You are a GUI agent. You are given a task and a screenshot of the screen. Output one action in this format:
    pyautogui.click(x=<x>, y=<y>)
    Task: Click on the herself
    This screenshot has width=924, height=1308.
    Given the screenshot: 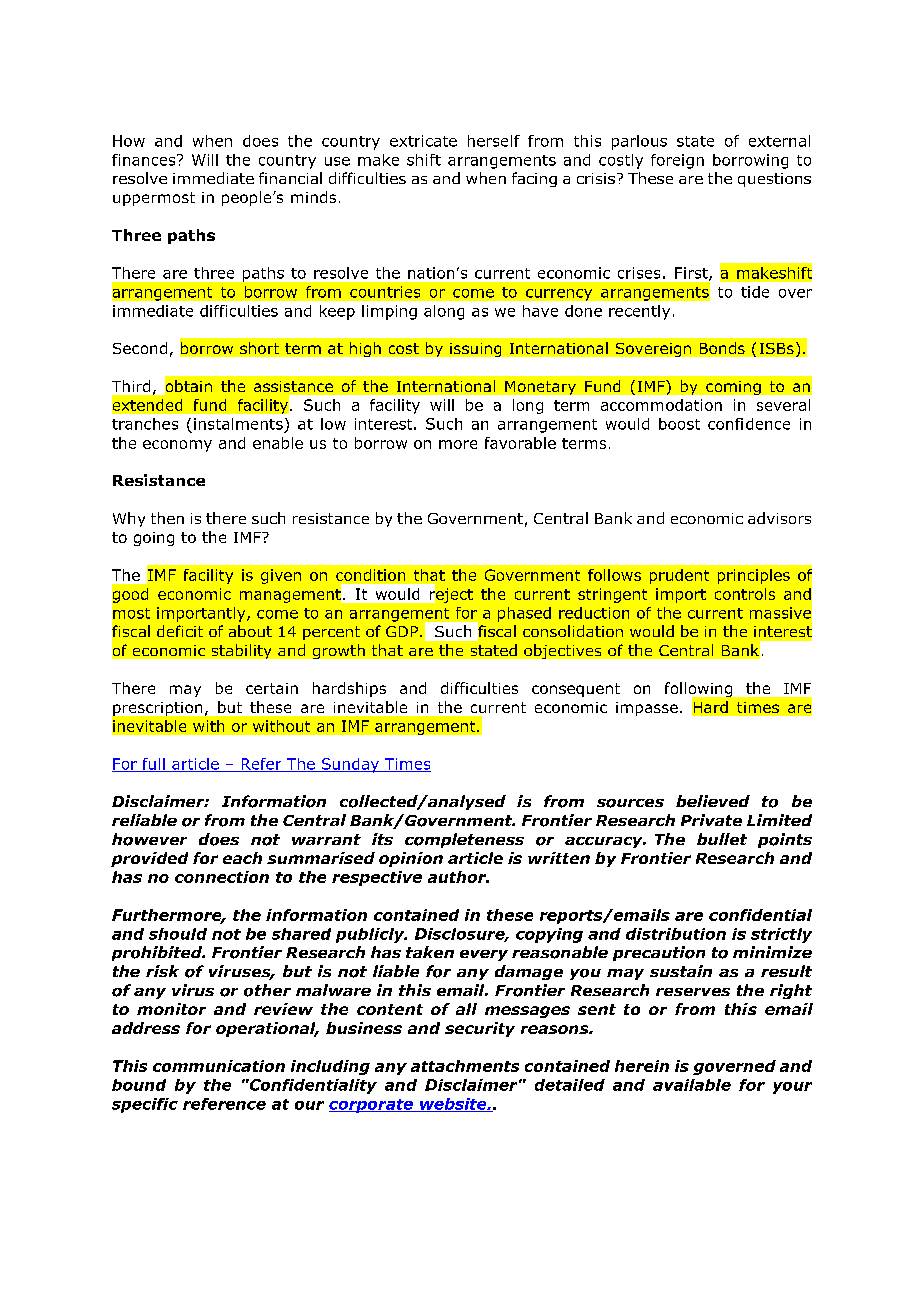 What is the action you would take?
    pyautogui.click(x=494, y=141)
